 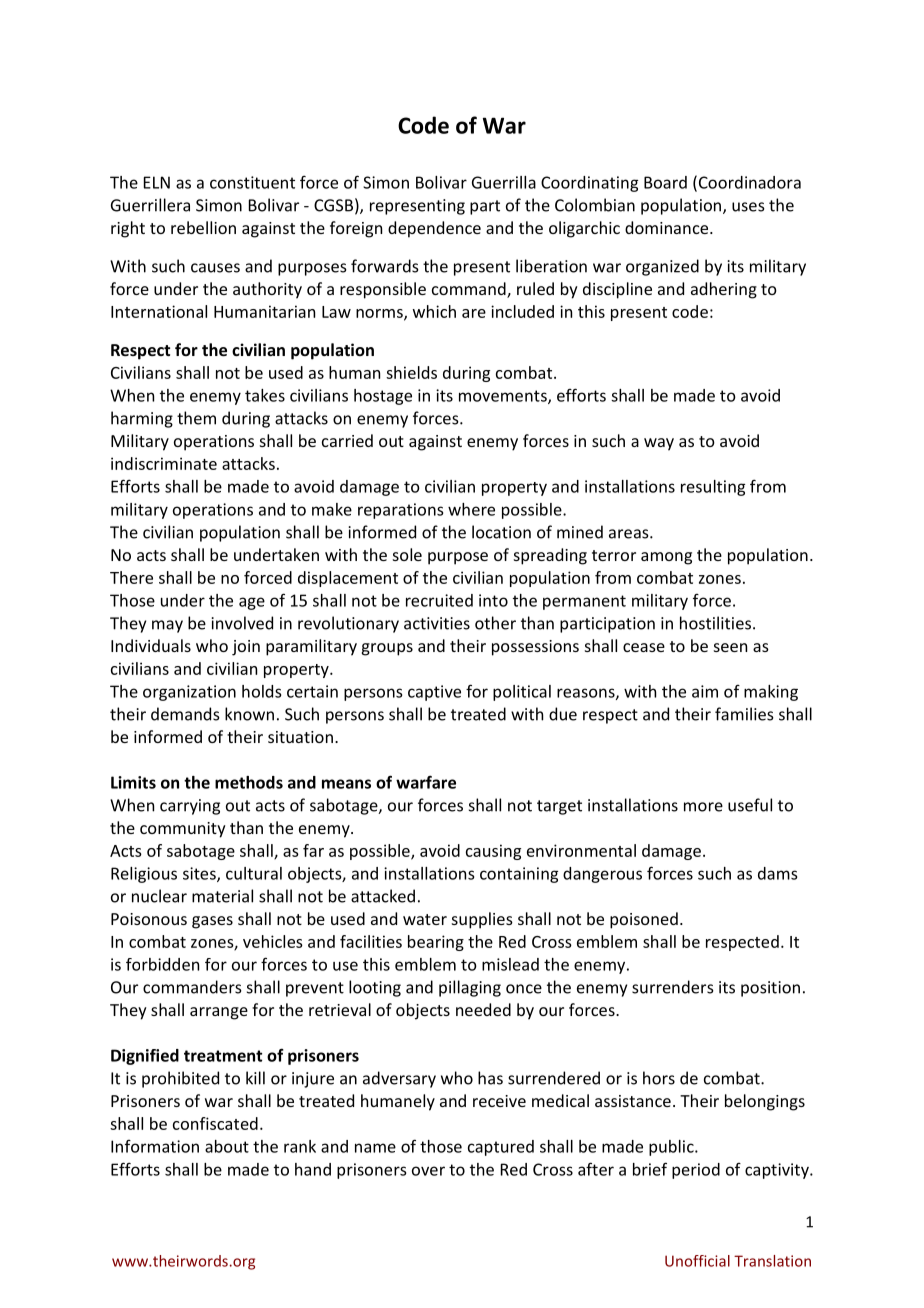 What do you see at coordinates (705, 691) in the image?
I see `aim` at bounding box center [705, 691].
